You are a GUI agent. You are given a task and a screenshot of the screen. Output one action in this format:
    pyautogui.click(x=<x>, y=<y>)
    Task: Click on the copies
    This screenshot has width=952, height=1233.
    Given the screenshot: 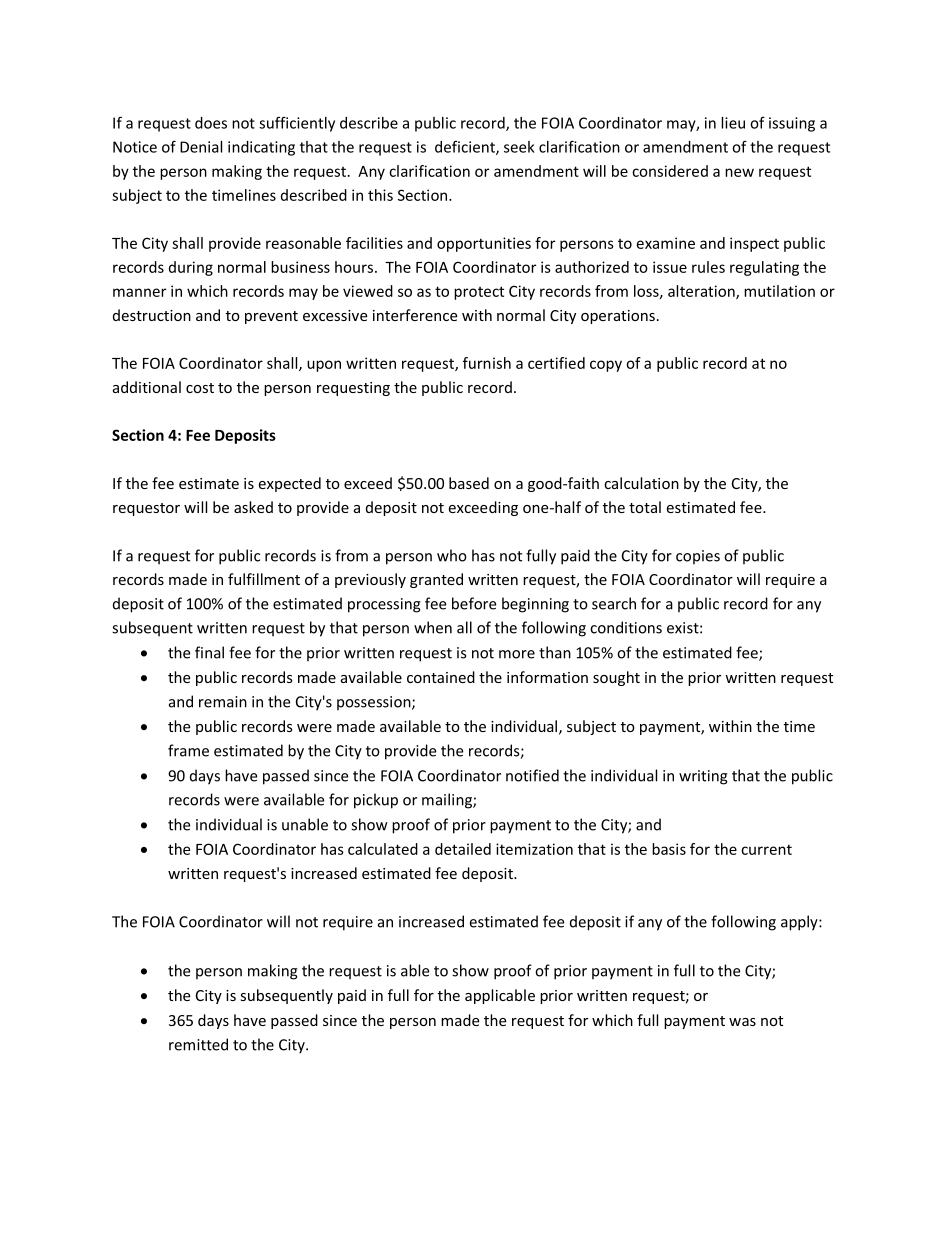 What is the action you would take?
    pyautogui.click(x=698, y=557)
